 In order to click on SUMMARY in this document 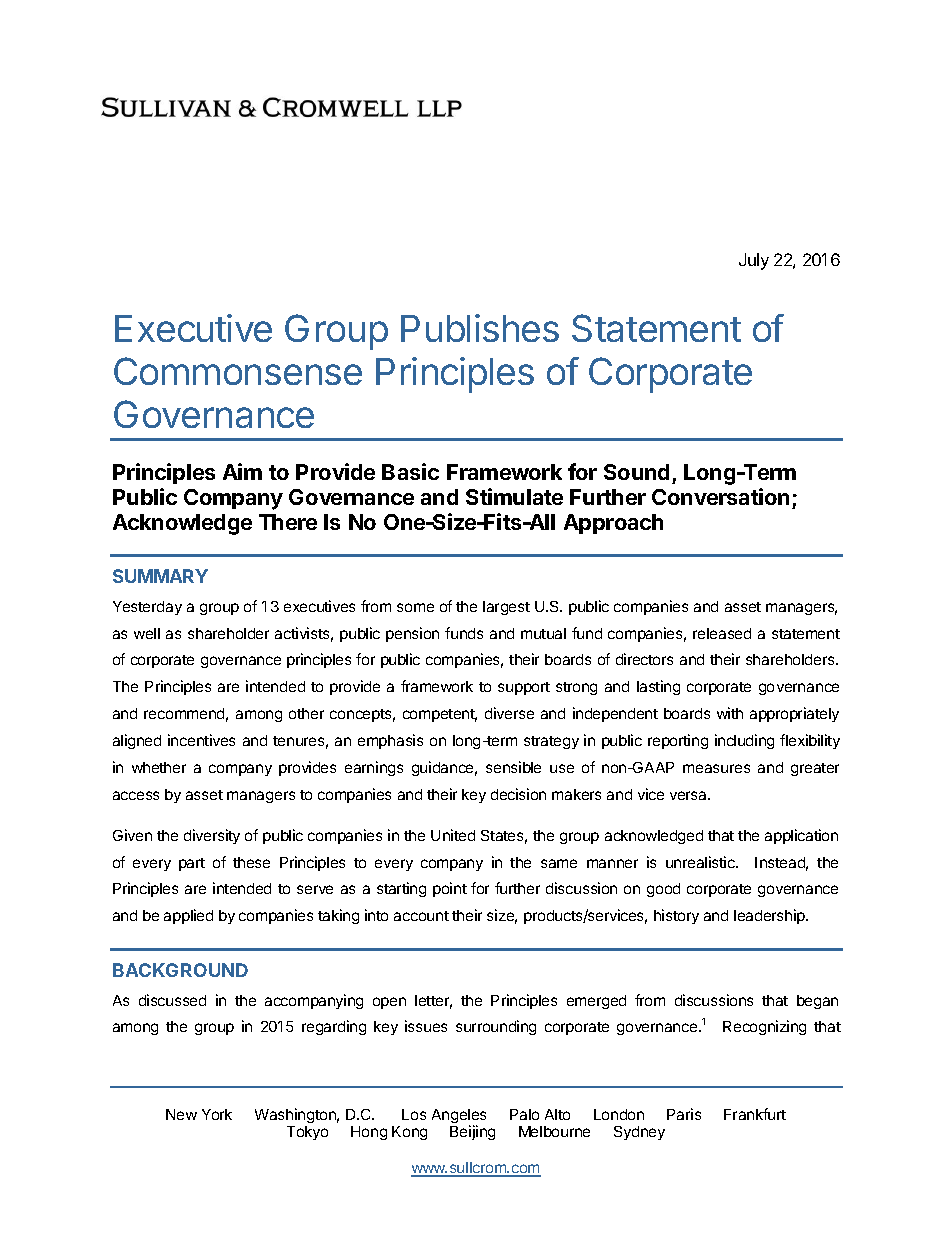, I will do `click(160, 576)`.
